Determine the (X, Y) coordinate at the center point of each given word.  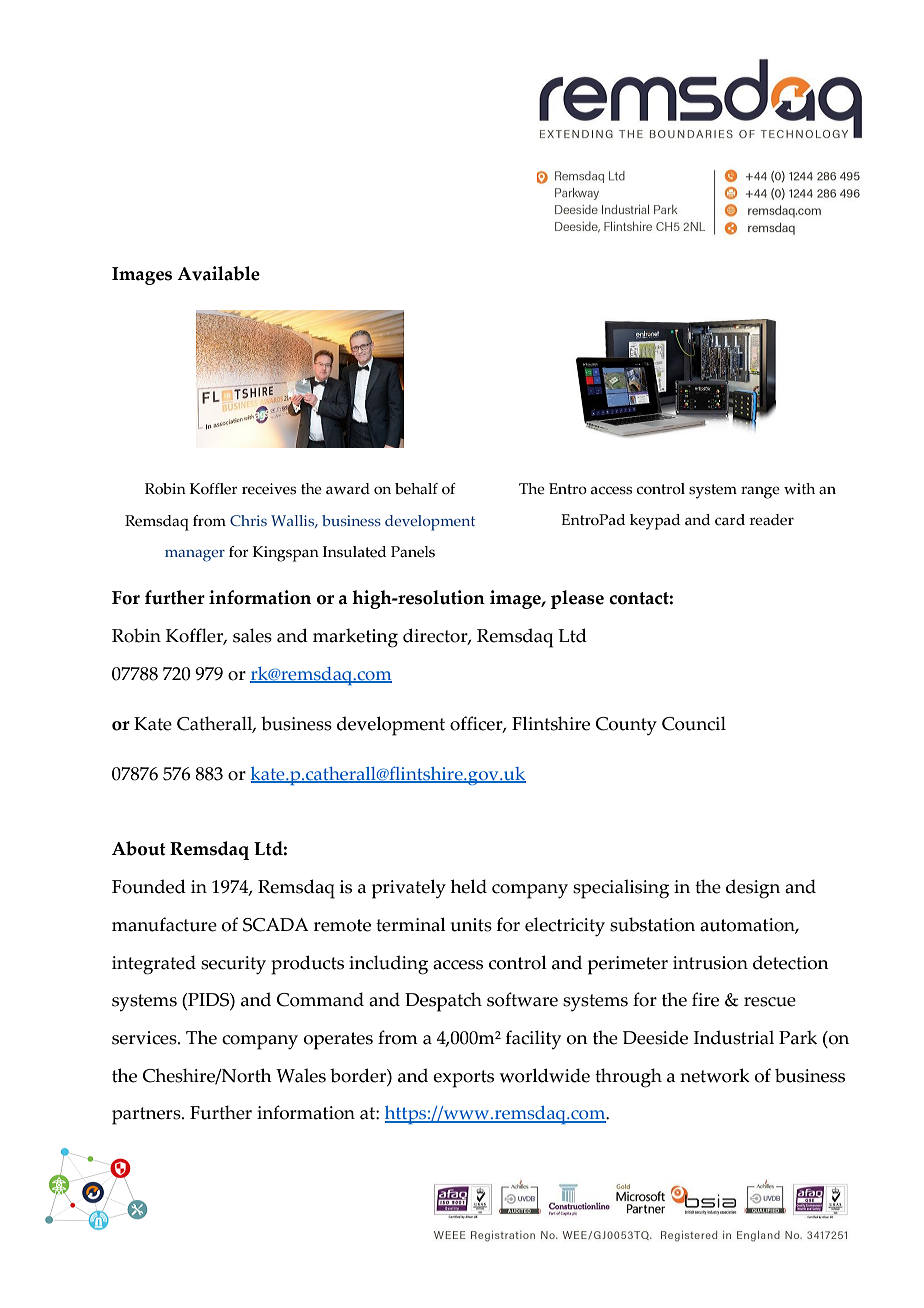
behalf (416, 489)
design (753, 889)
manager (195, 556)
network (715, 1075)
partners (147, 1116)
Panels (413, 552)
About (139, 848)
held (469, 886)
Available (218, 273)
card (730, 520)
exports (463, 1079)
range (760, 492)
